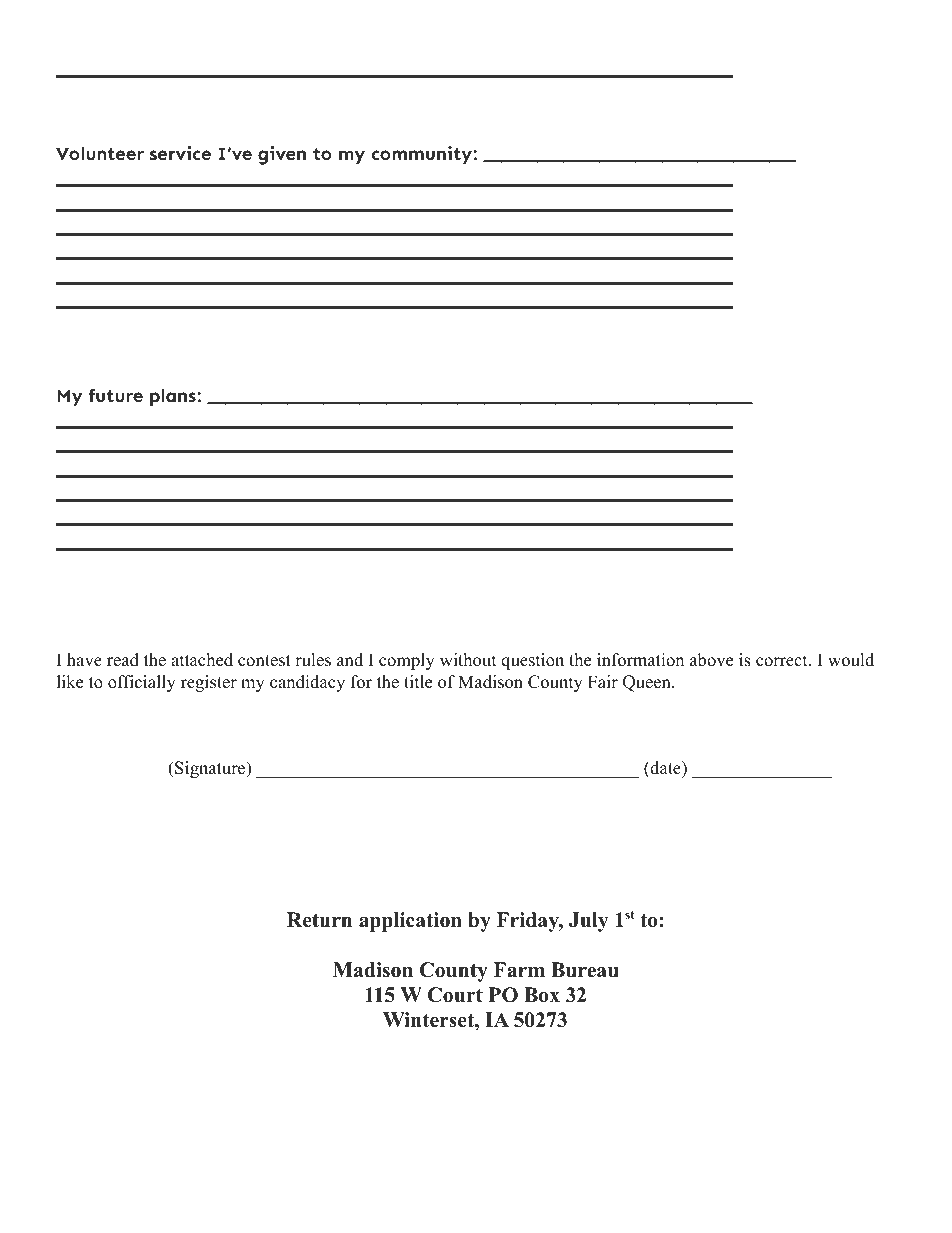  I want to click on given, so click(282, 155).
